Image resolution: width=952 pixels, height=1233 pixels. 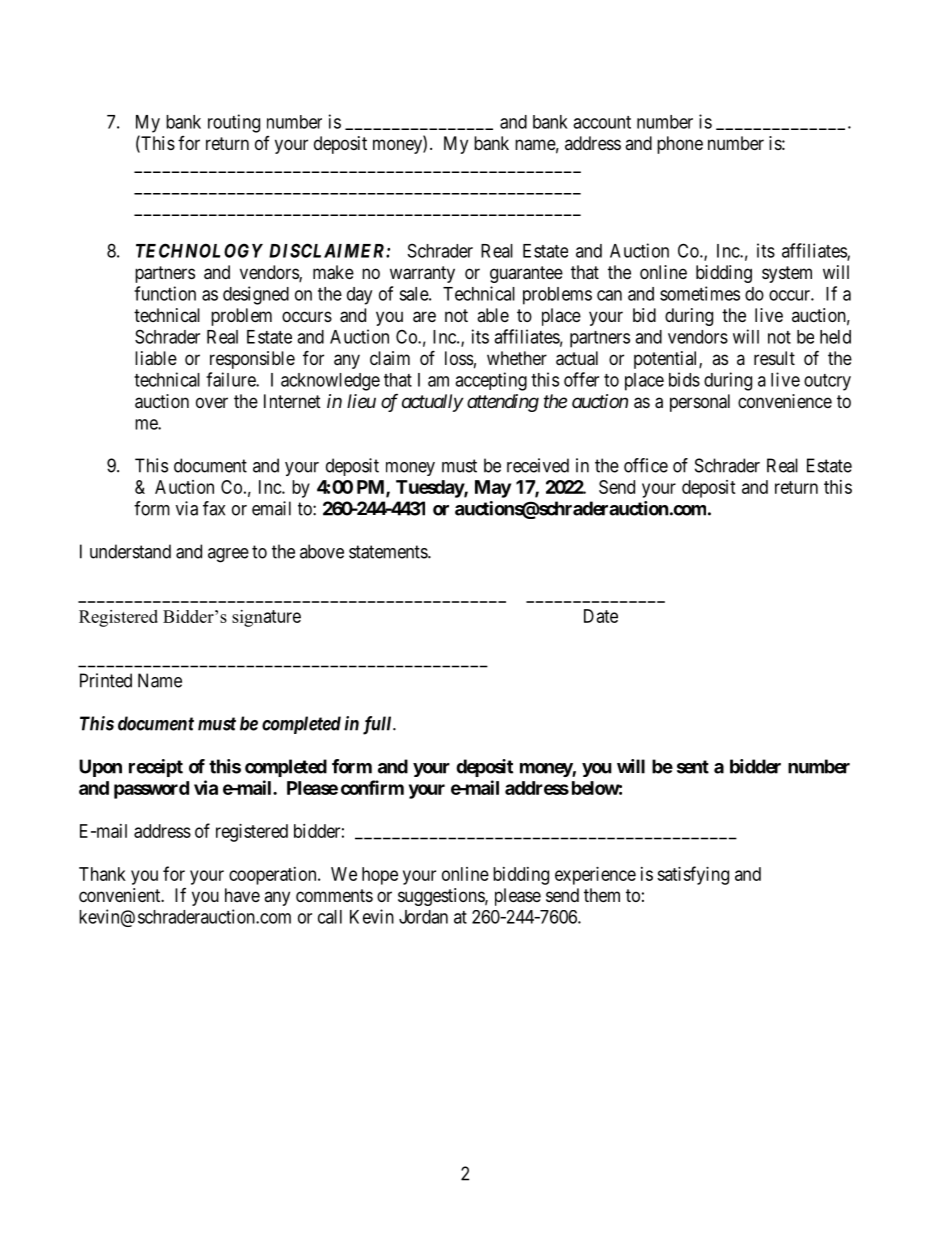 What do you see at coordinates (234, 123) in the screenshot?
I see `routing` at bounding box center [234, 123].
